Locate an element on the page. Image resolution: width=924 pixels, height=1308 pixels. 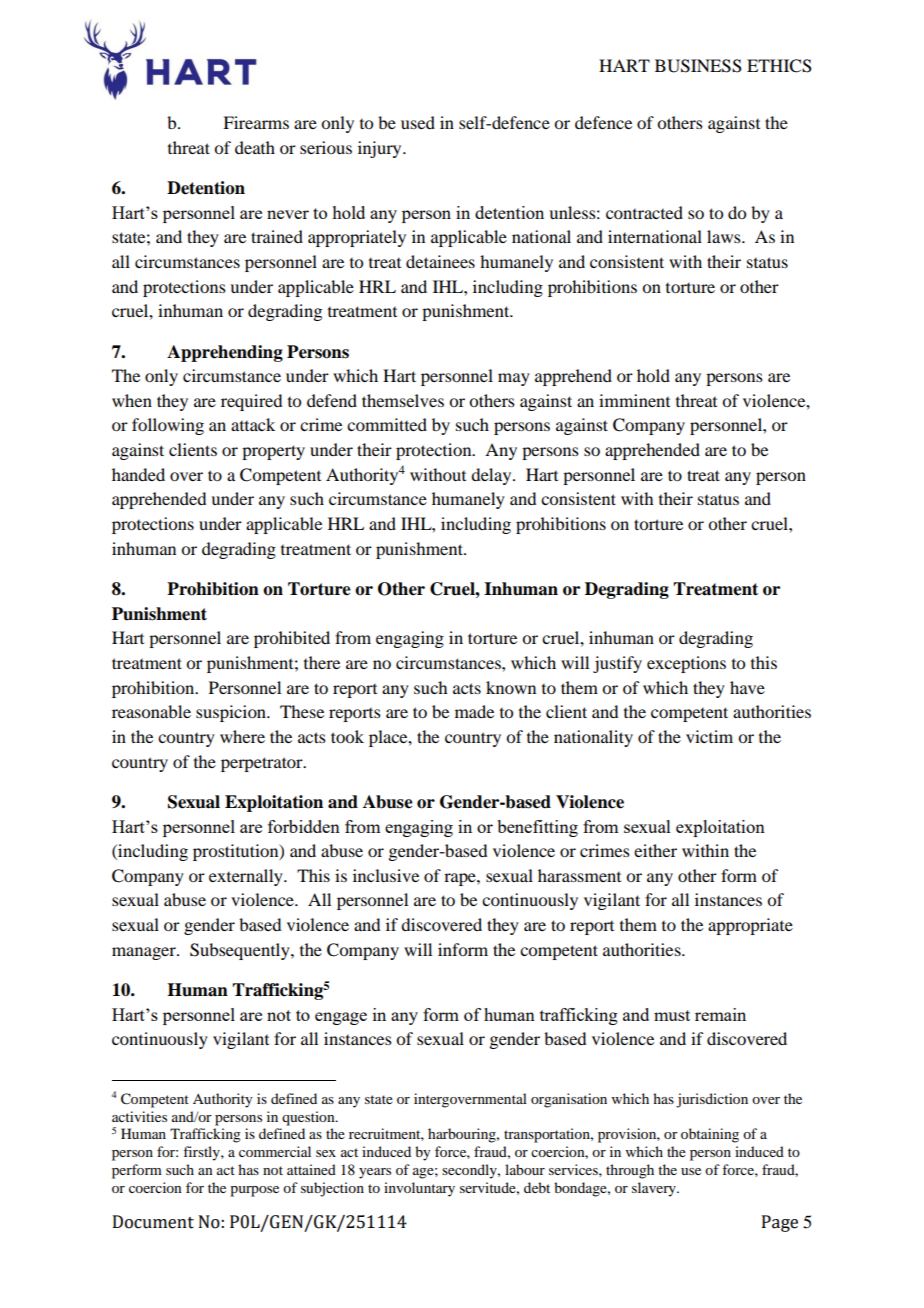
detainees is located at coordinates (440, 261).
